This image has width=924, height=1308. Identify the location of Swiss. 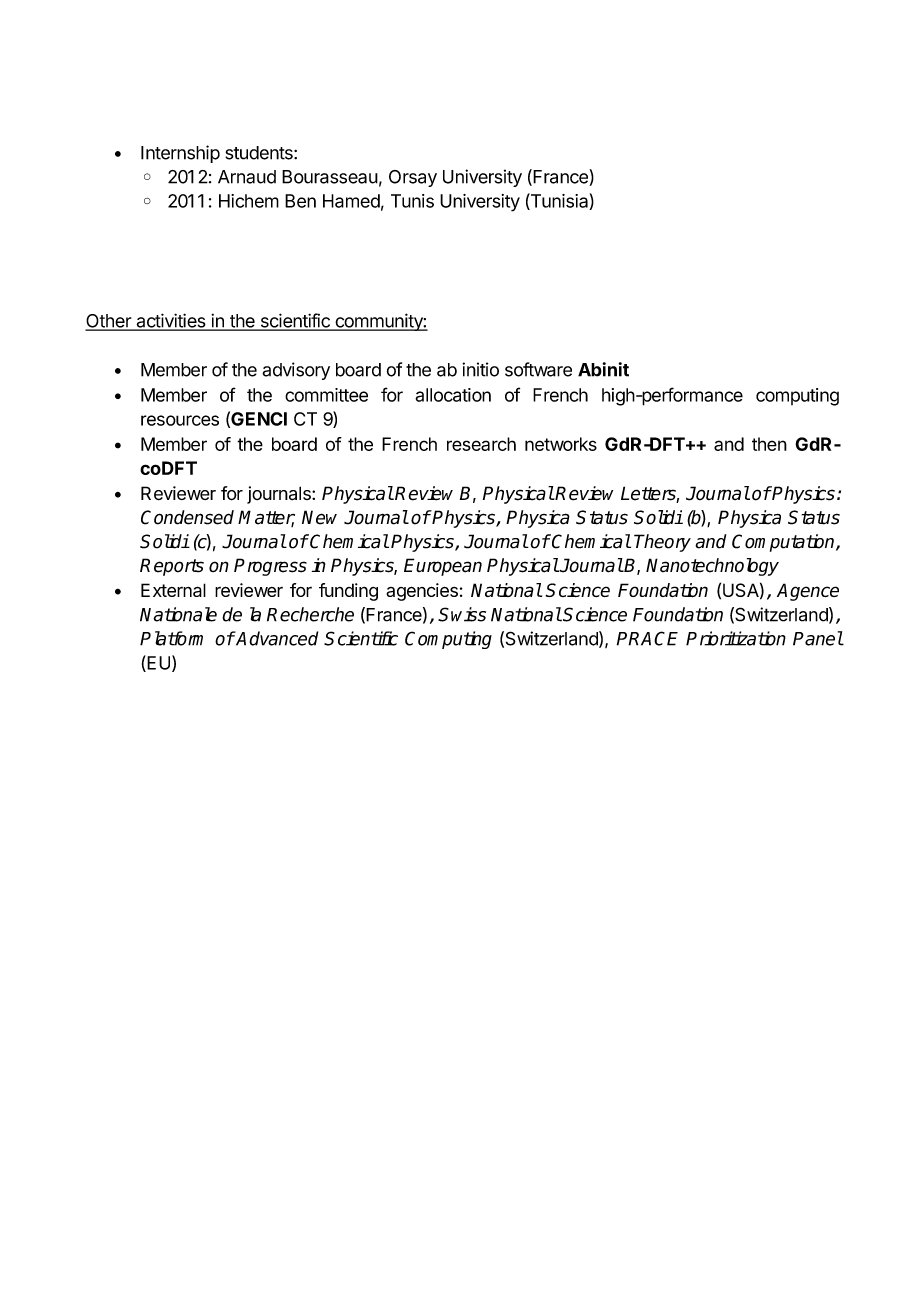
(462, 614).
